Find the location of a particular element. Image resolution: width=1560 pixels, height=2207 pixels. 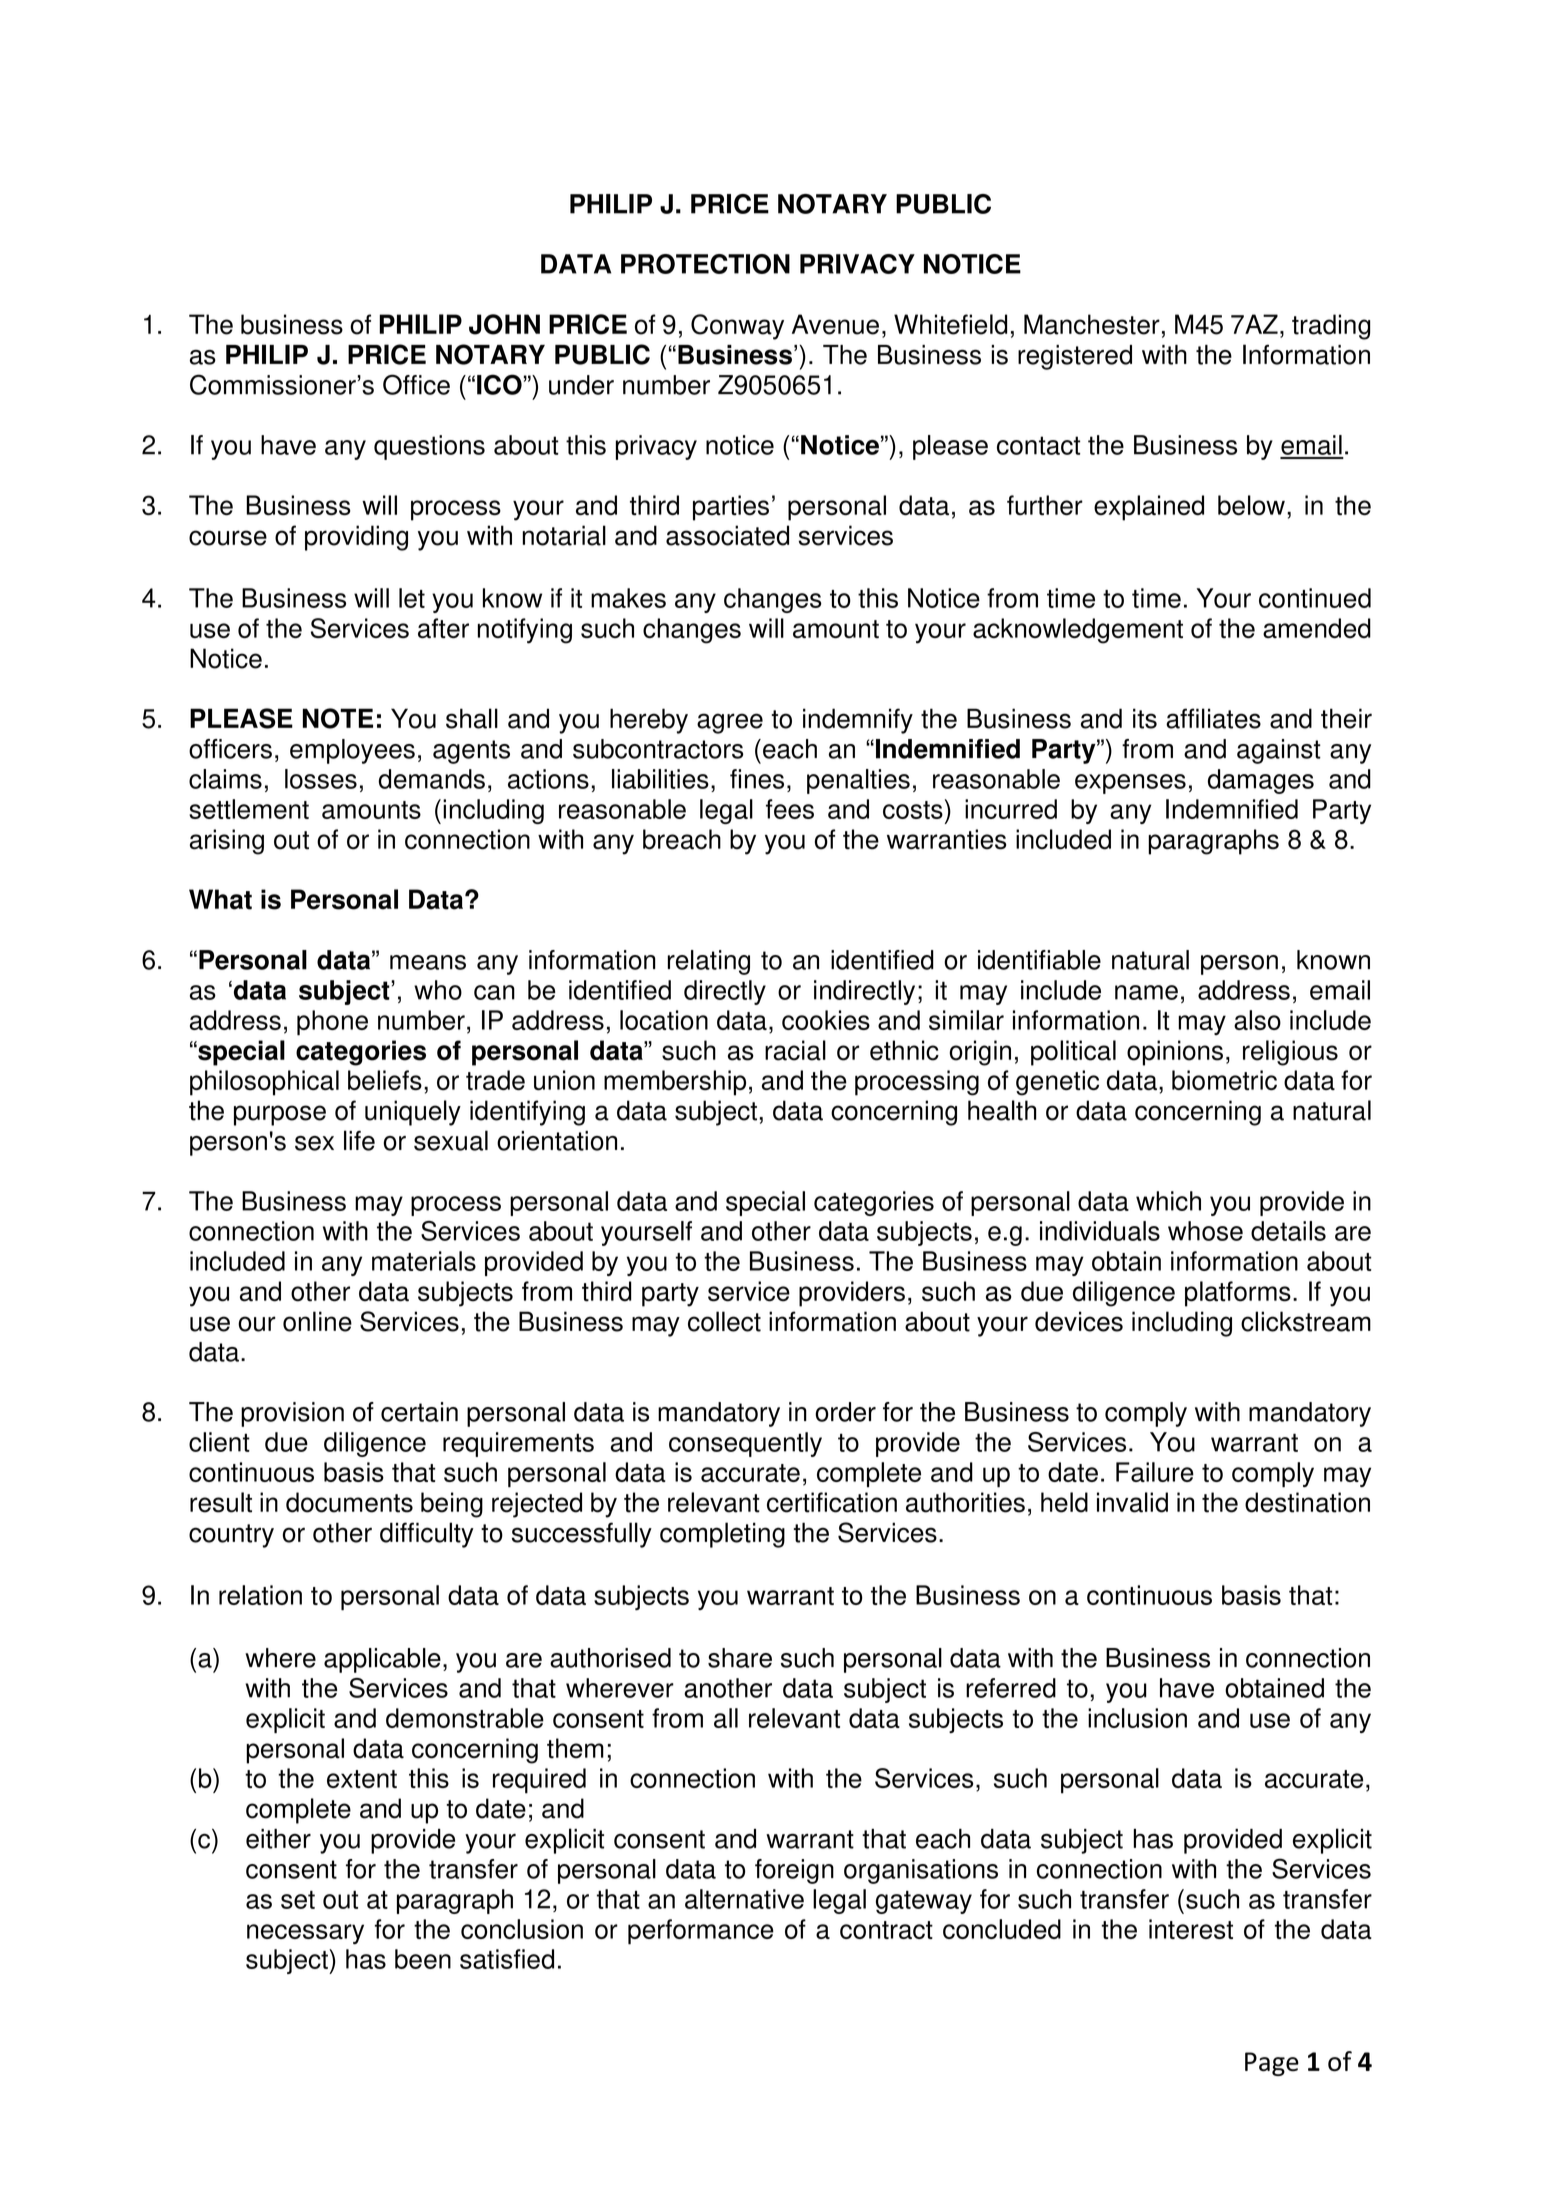

racial is located at coordinates (795, 1050).
